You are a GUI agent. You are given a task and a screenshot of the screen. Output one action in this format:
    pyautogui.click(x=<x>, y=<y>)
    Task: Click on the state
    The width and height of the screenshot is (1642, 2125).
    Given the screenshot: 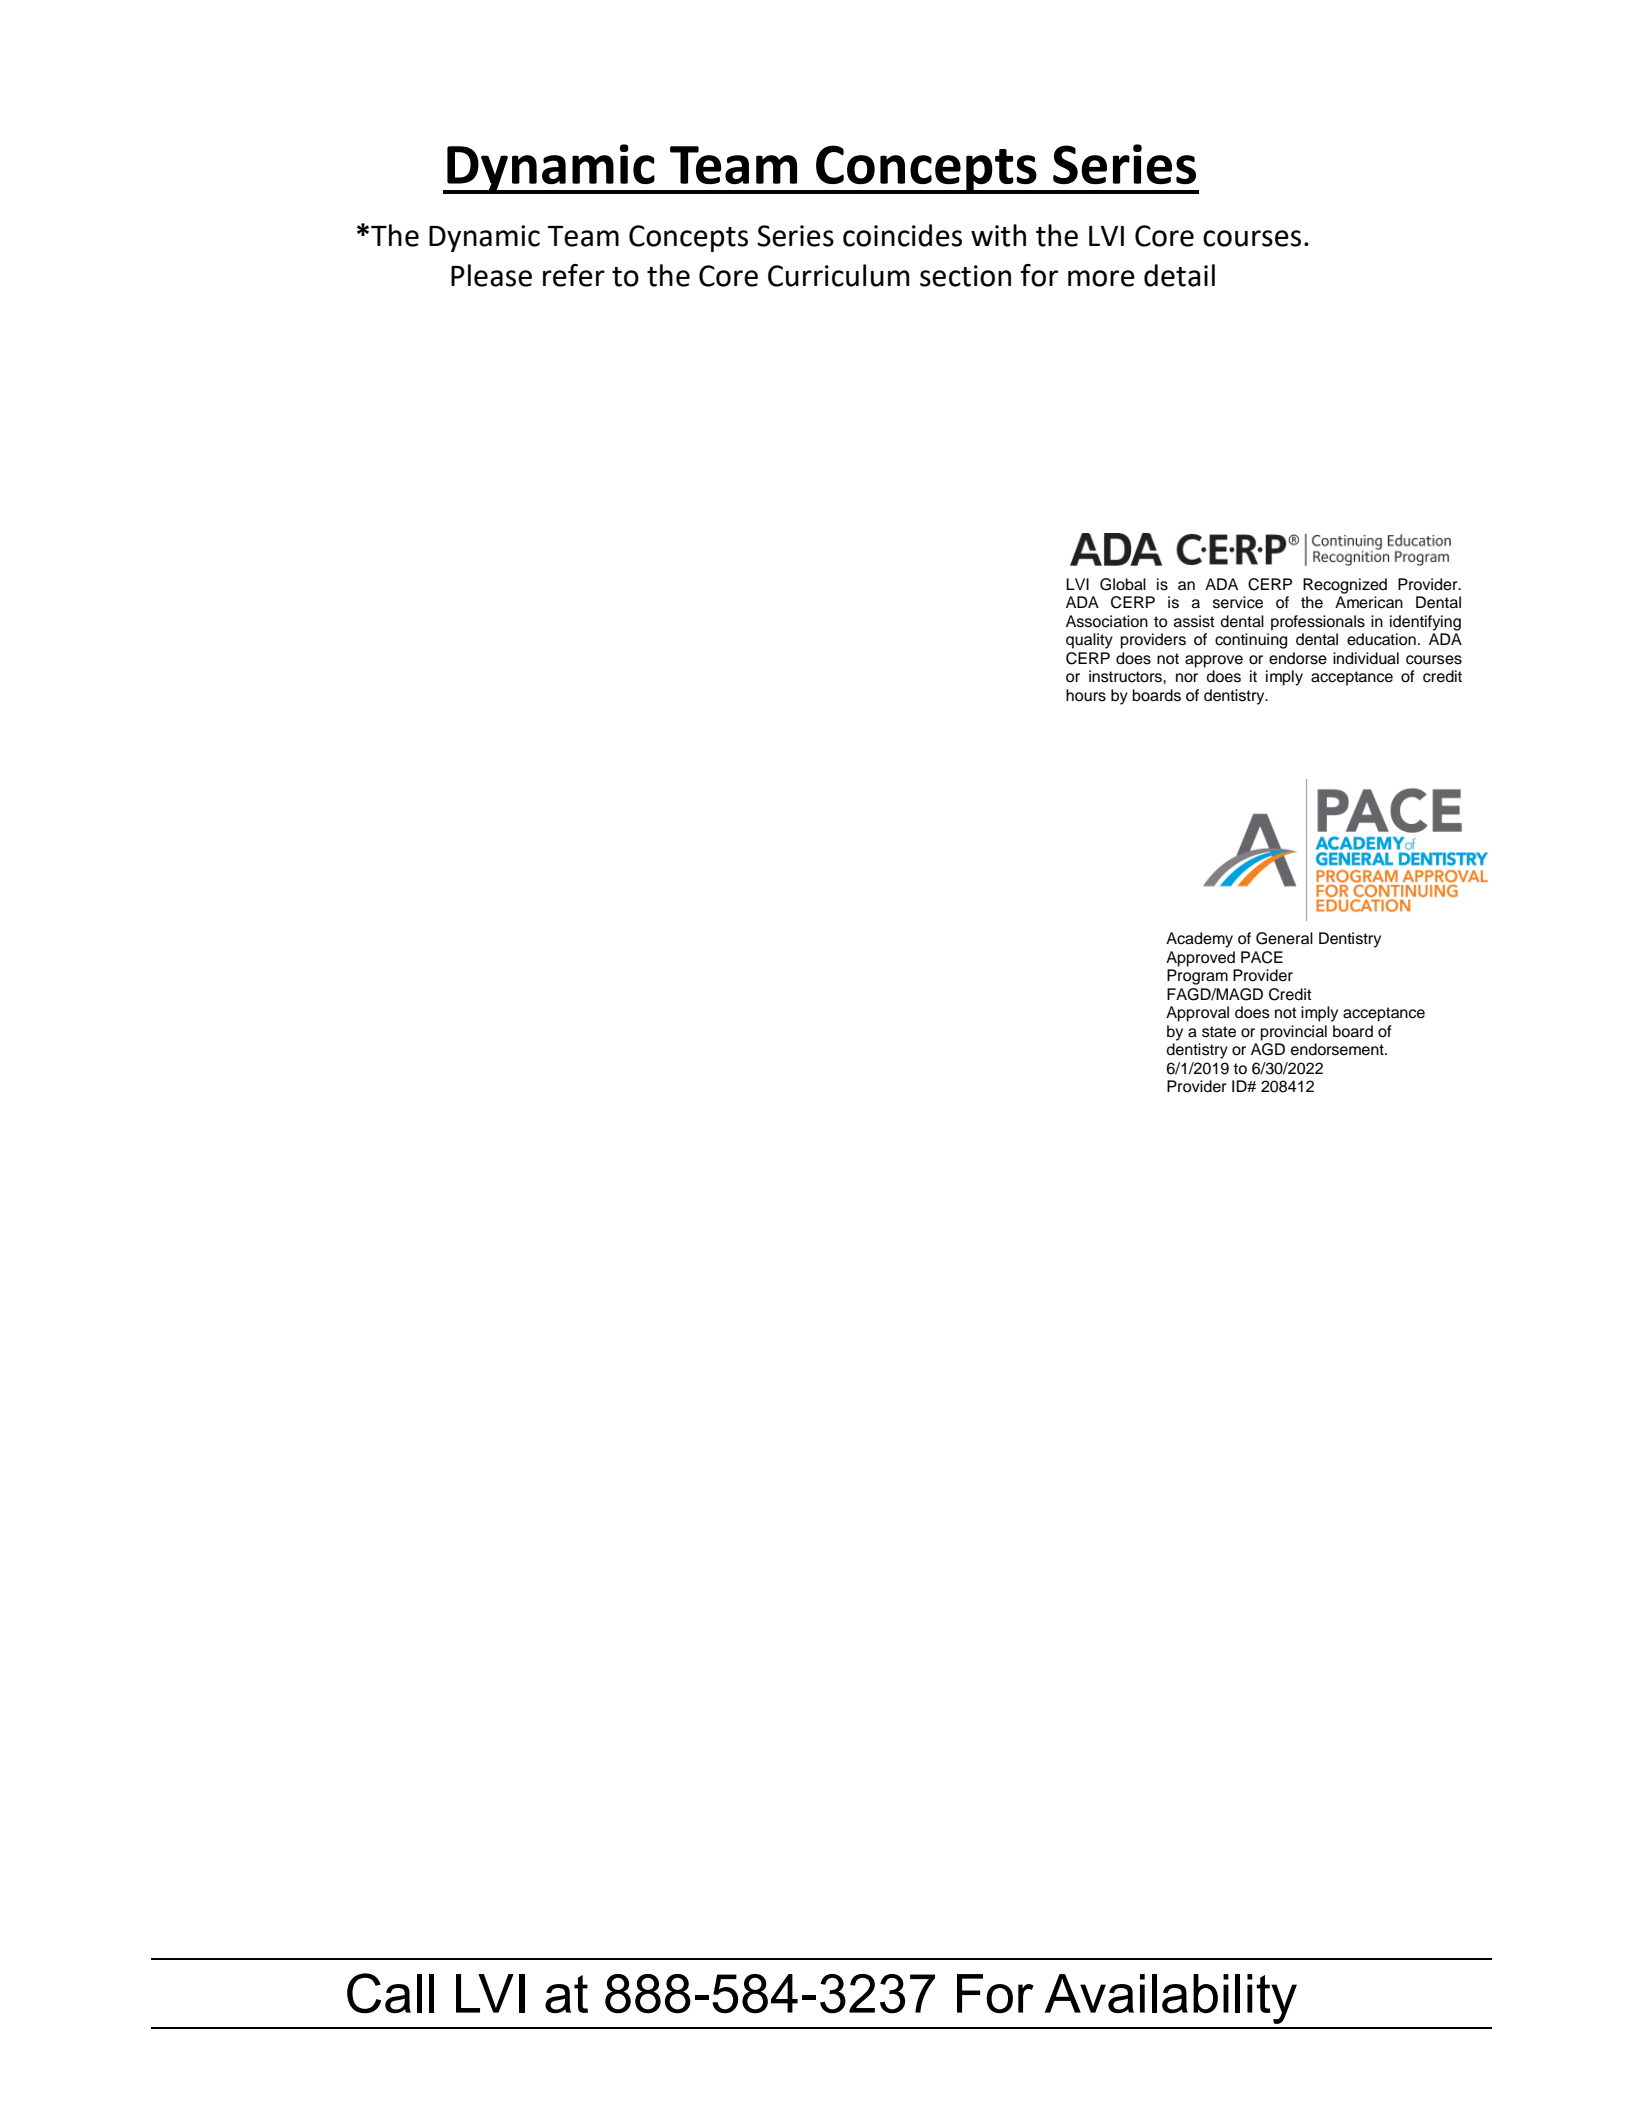 What is the action you would take?
    pyautogui.click(x=1219, y=1032)
